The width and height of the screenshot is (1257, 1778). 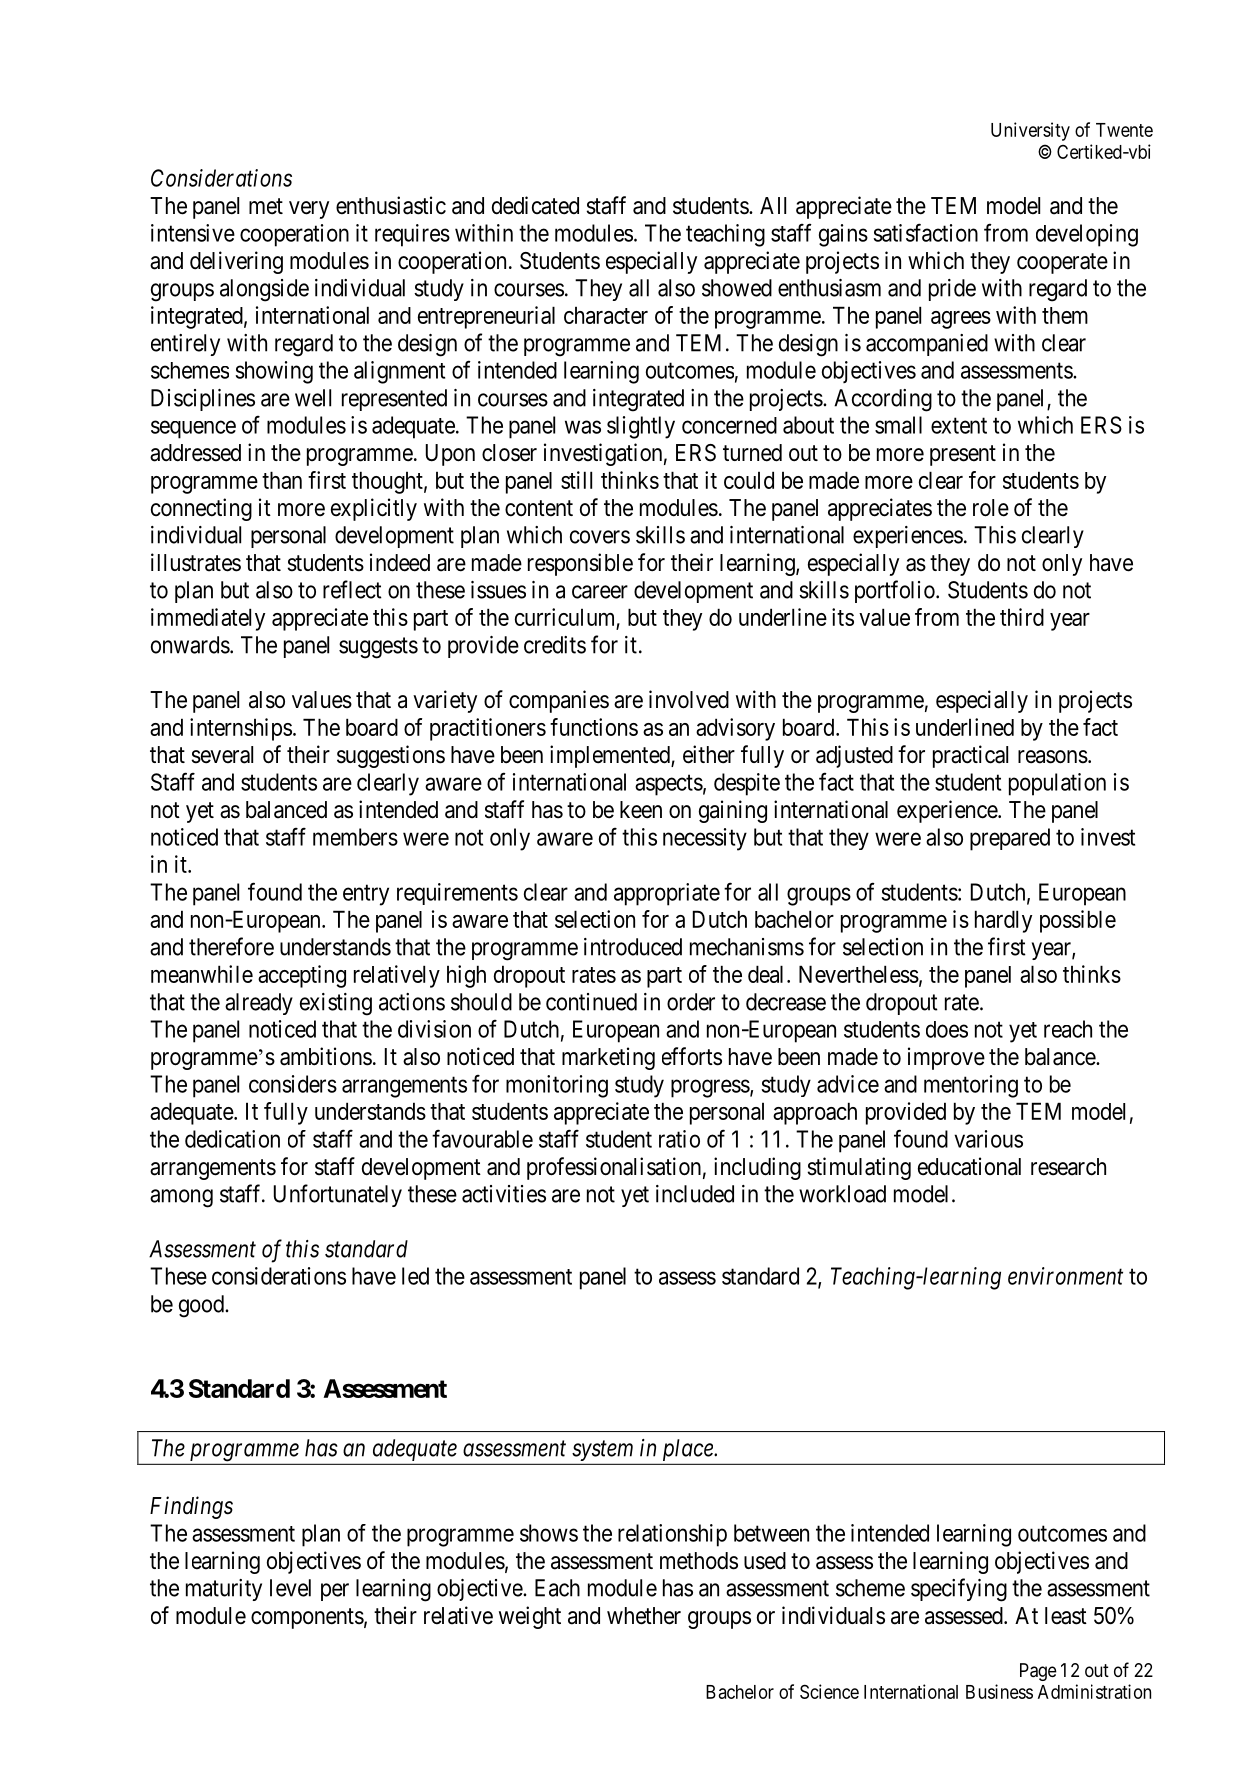 I want to click on components, so click(x=307, y=1618).
